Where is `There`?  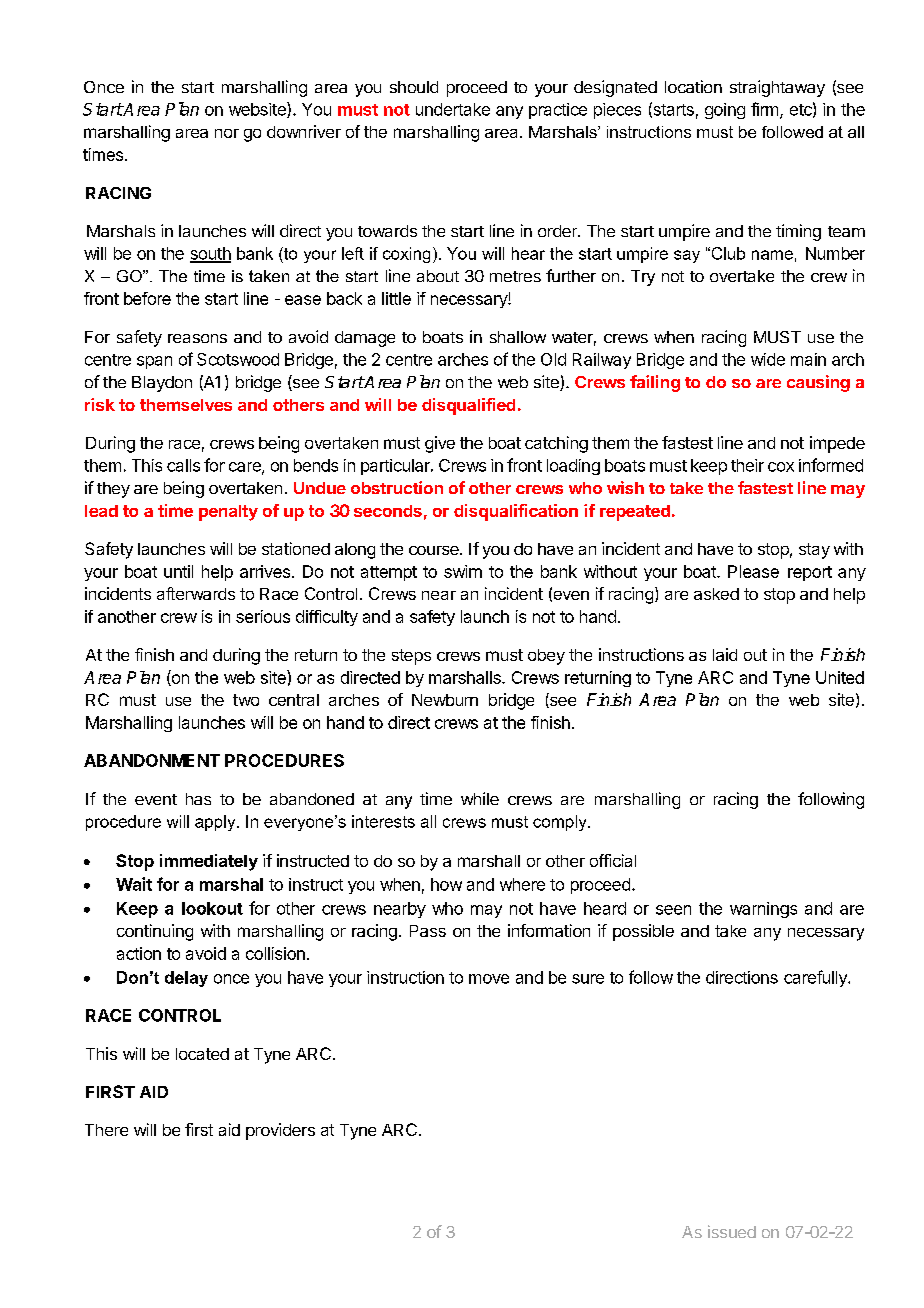 There is located at coordinates (106, 1130).
